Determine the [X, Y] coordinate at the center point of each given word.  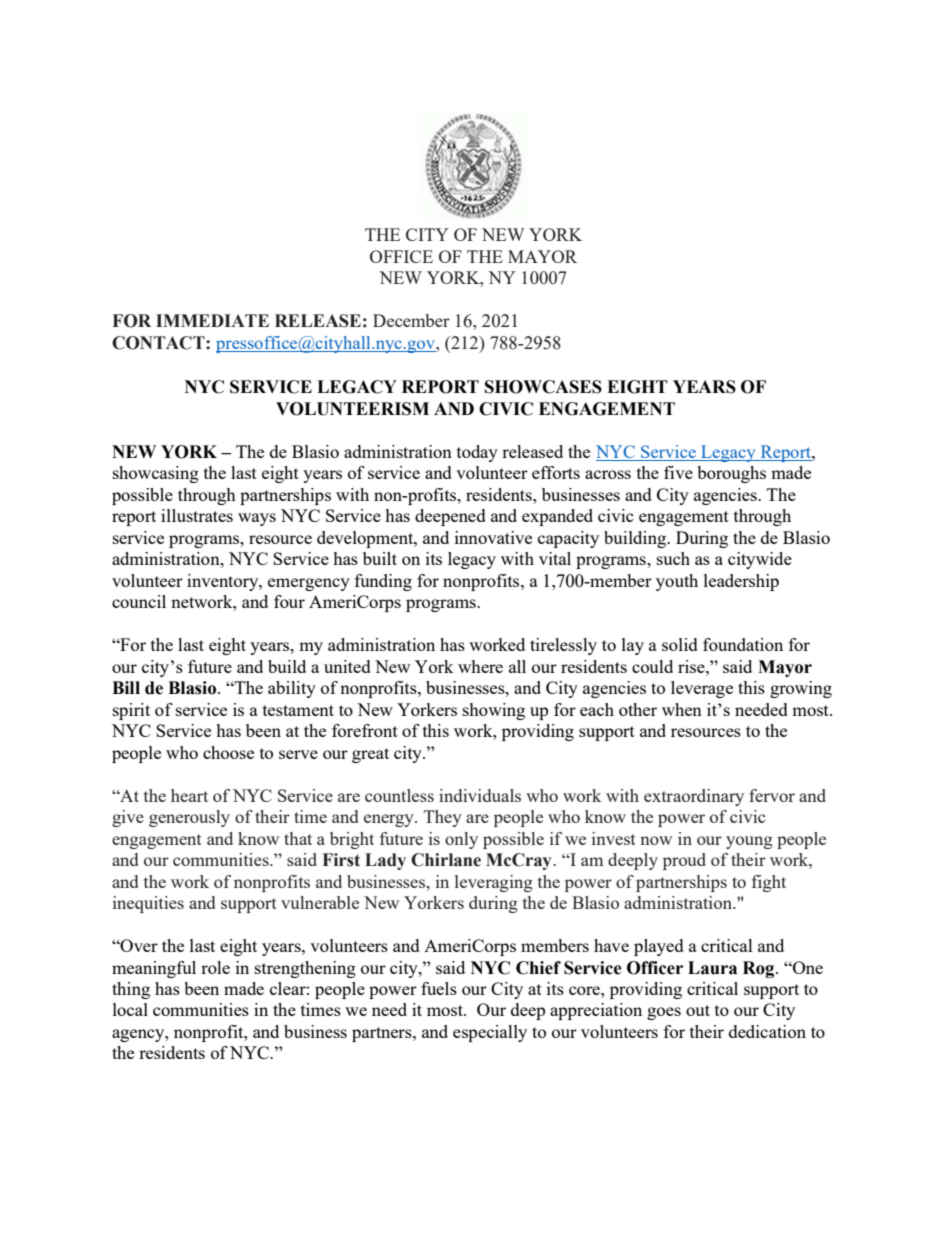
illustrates [197, 515]
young [749, 842]
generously [189, 818]
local [130, 1009]
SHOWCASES [543, 387]
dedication [767, 1031]
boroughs [731, 474]
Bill [126, 687]
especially [490, 1033]
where [480, 666]
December [411, 320]
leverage [702, 689]
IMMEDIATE [212, 320]
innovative [493, 537]
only [461, 840]
